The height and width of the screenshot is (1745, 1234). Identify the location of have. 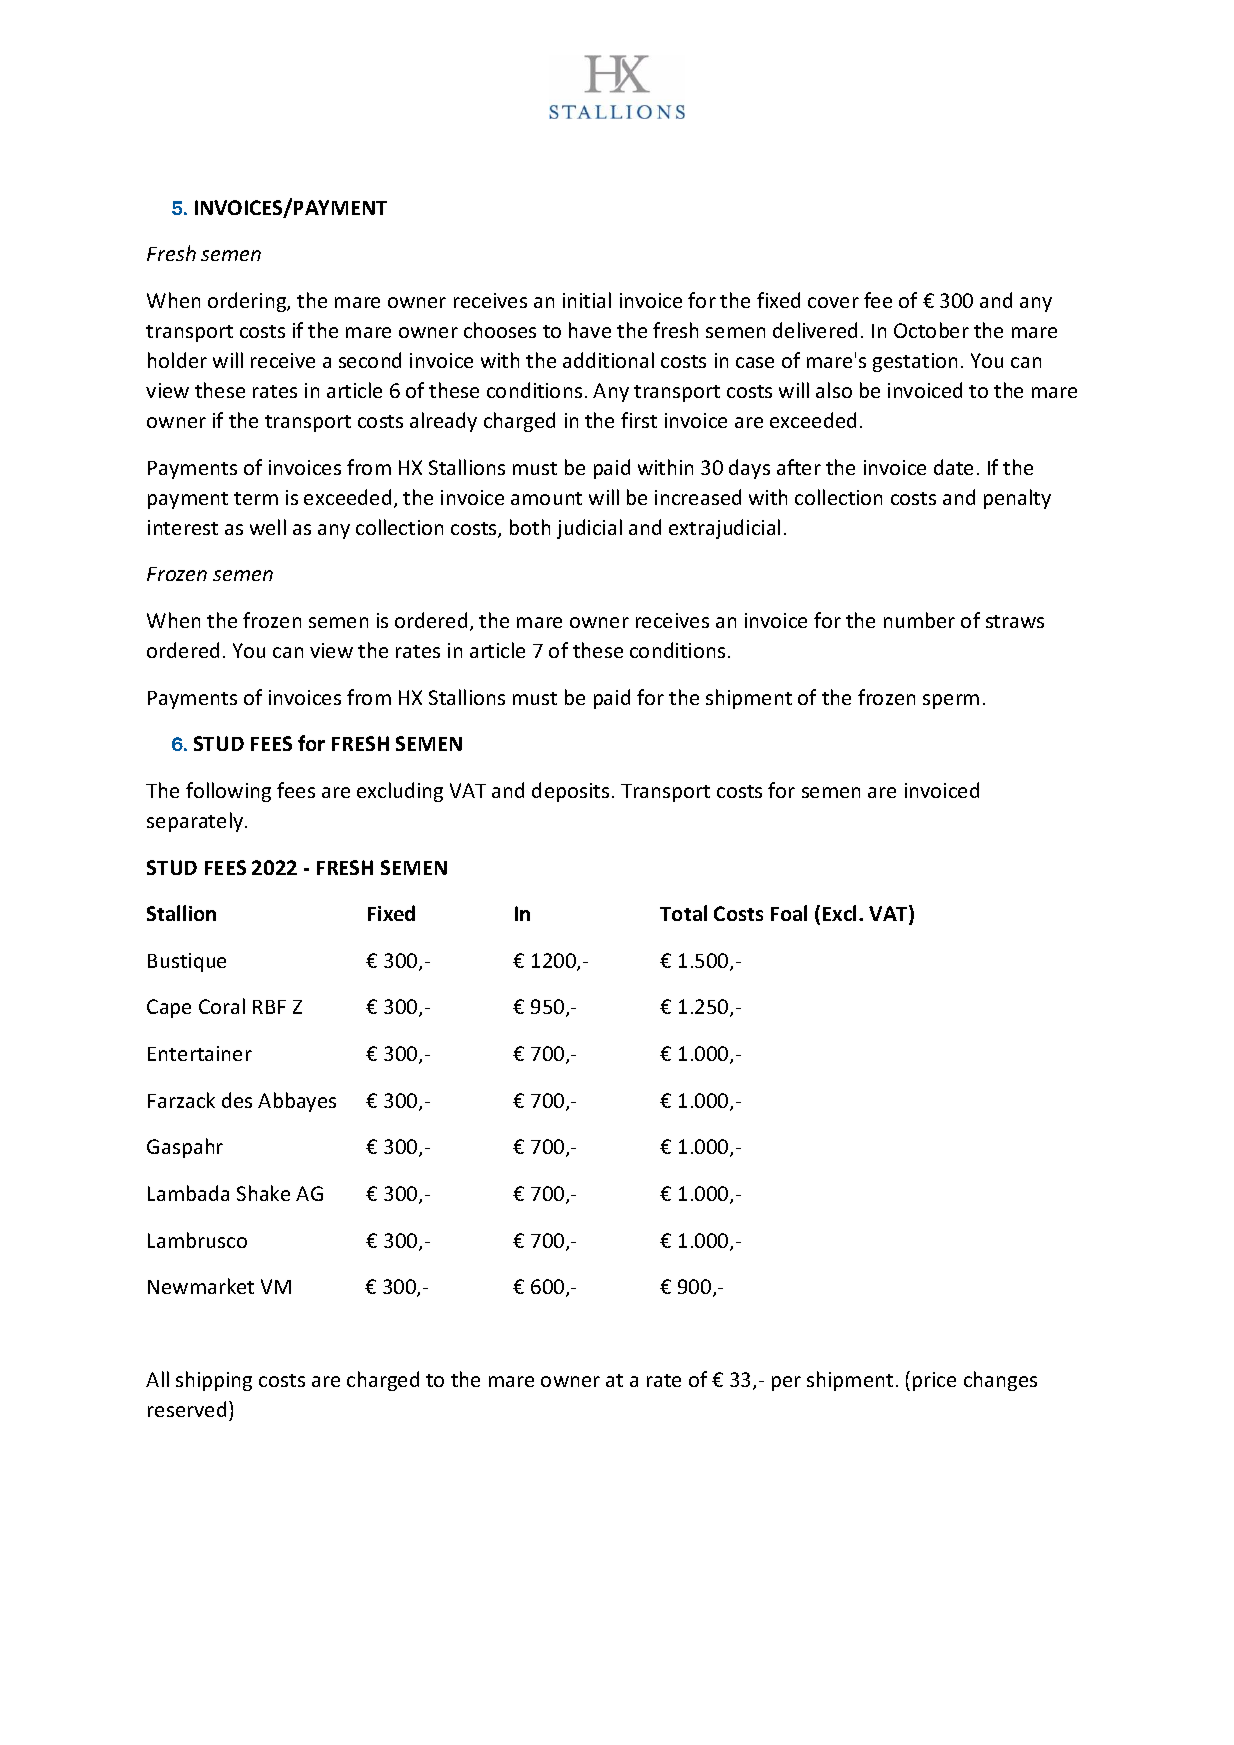
(590, 330).
